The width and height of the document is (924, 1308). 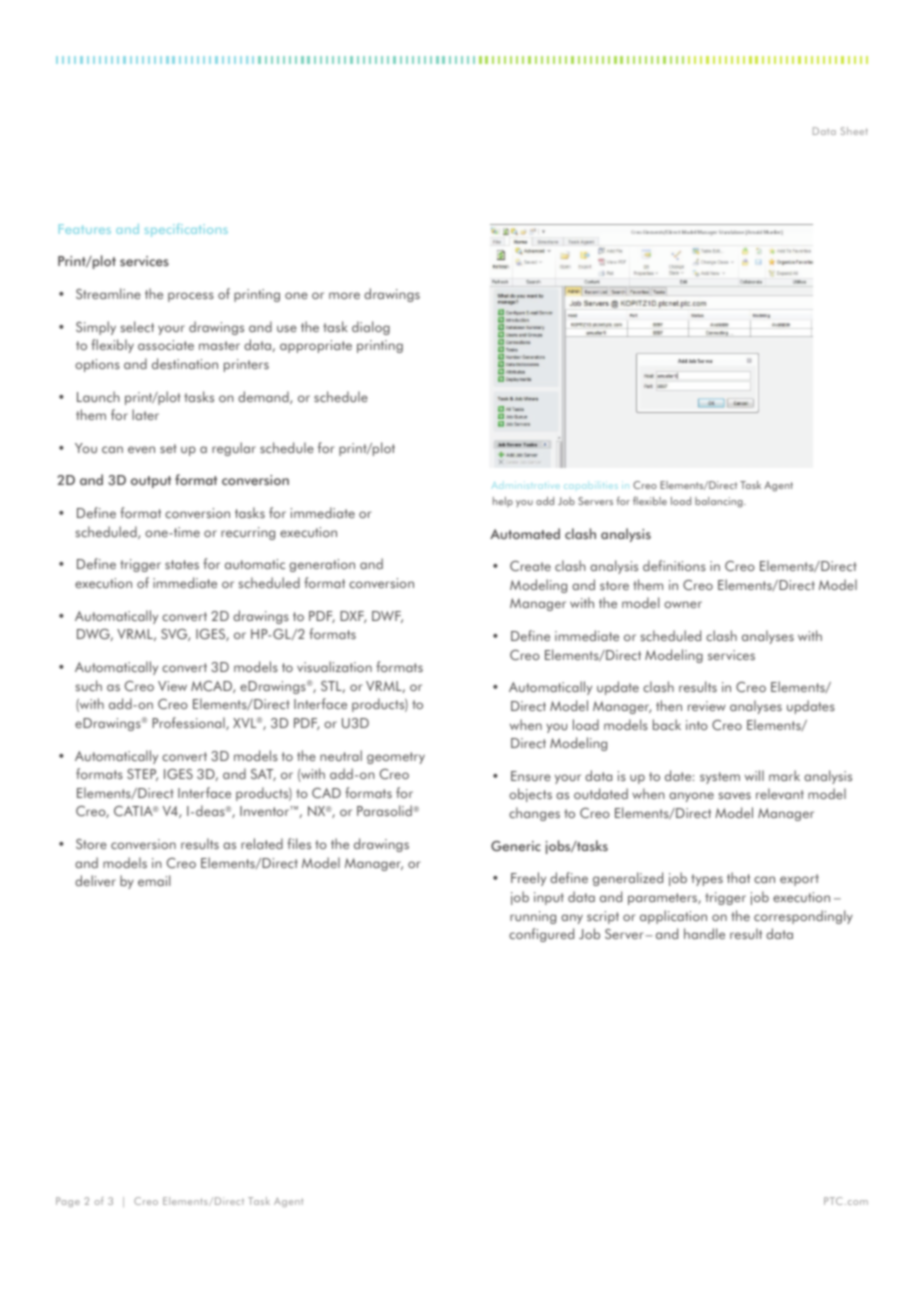 What do you see at coordinates (533, 917) in the document?
I see `running` at bounding box center [533, 917].
